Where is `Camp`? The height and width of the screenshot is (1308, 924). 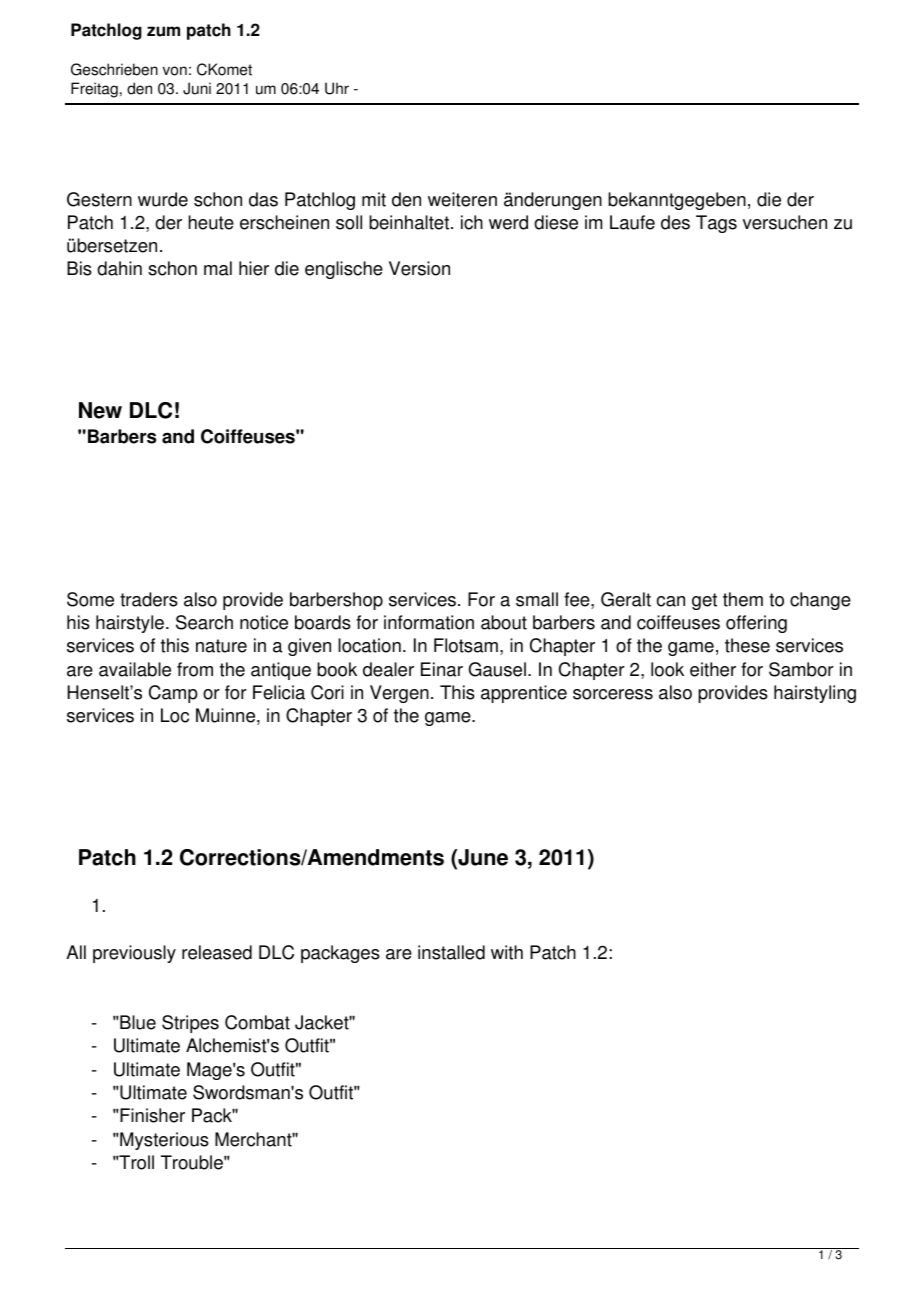 Camp is located at coordinates (173, 694).
